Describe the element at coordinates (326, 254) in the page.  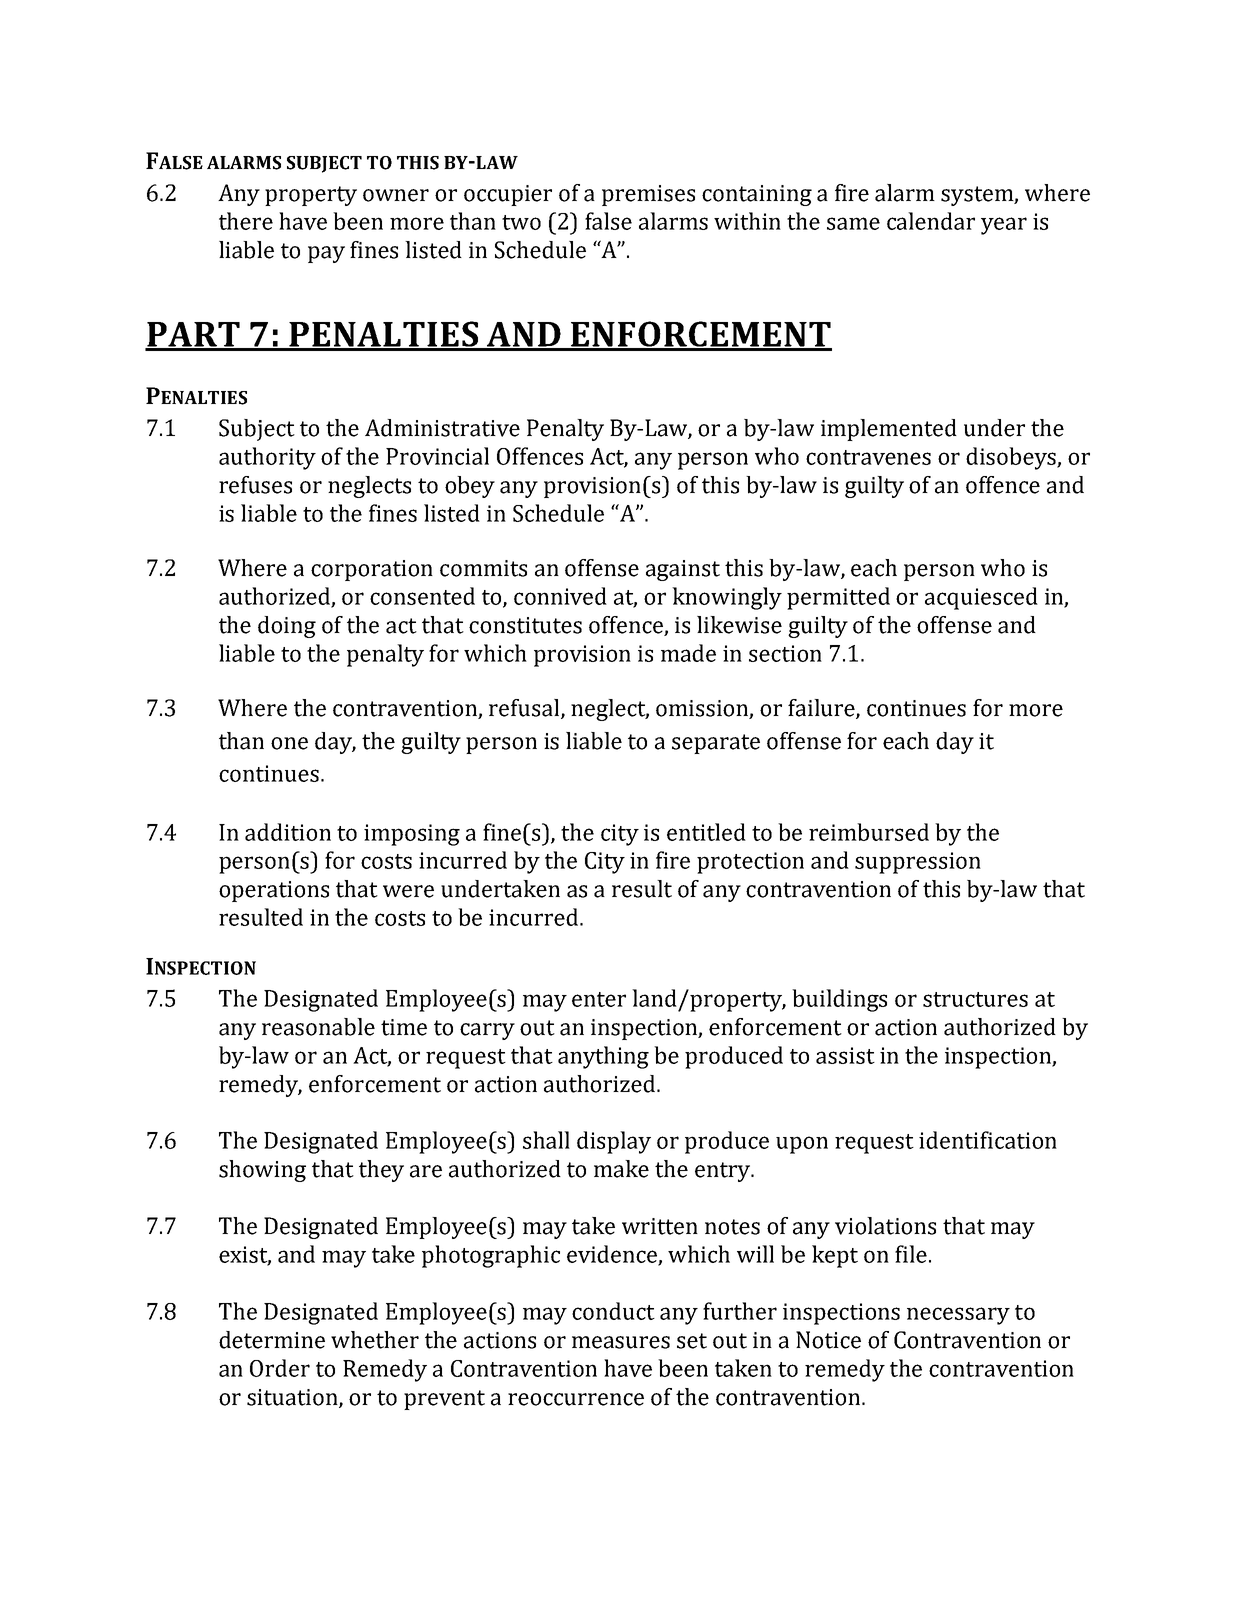
I see `pay` at that location.
